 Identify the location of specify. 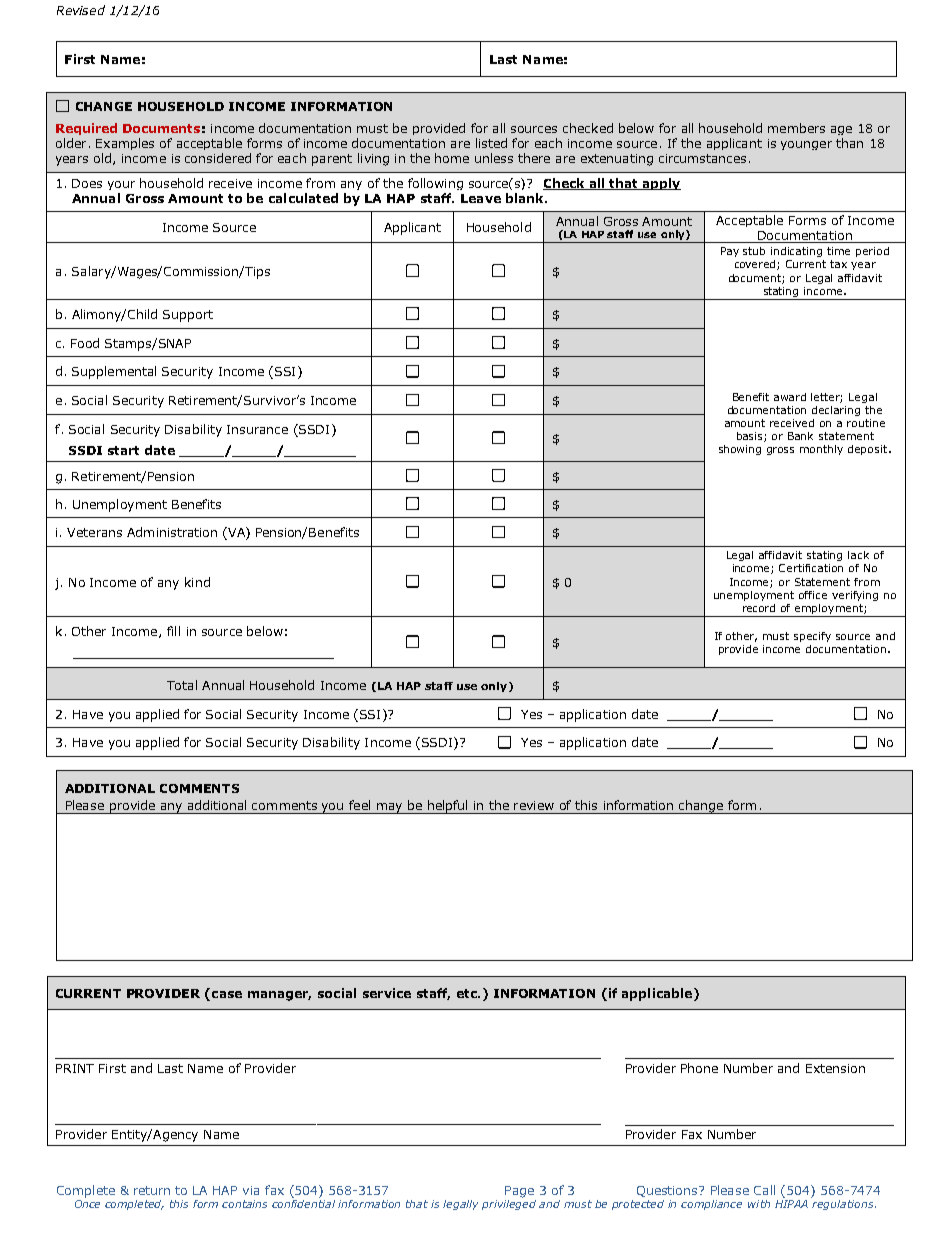
(812, 637).
